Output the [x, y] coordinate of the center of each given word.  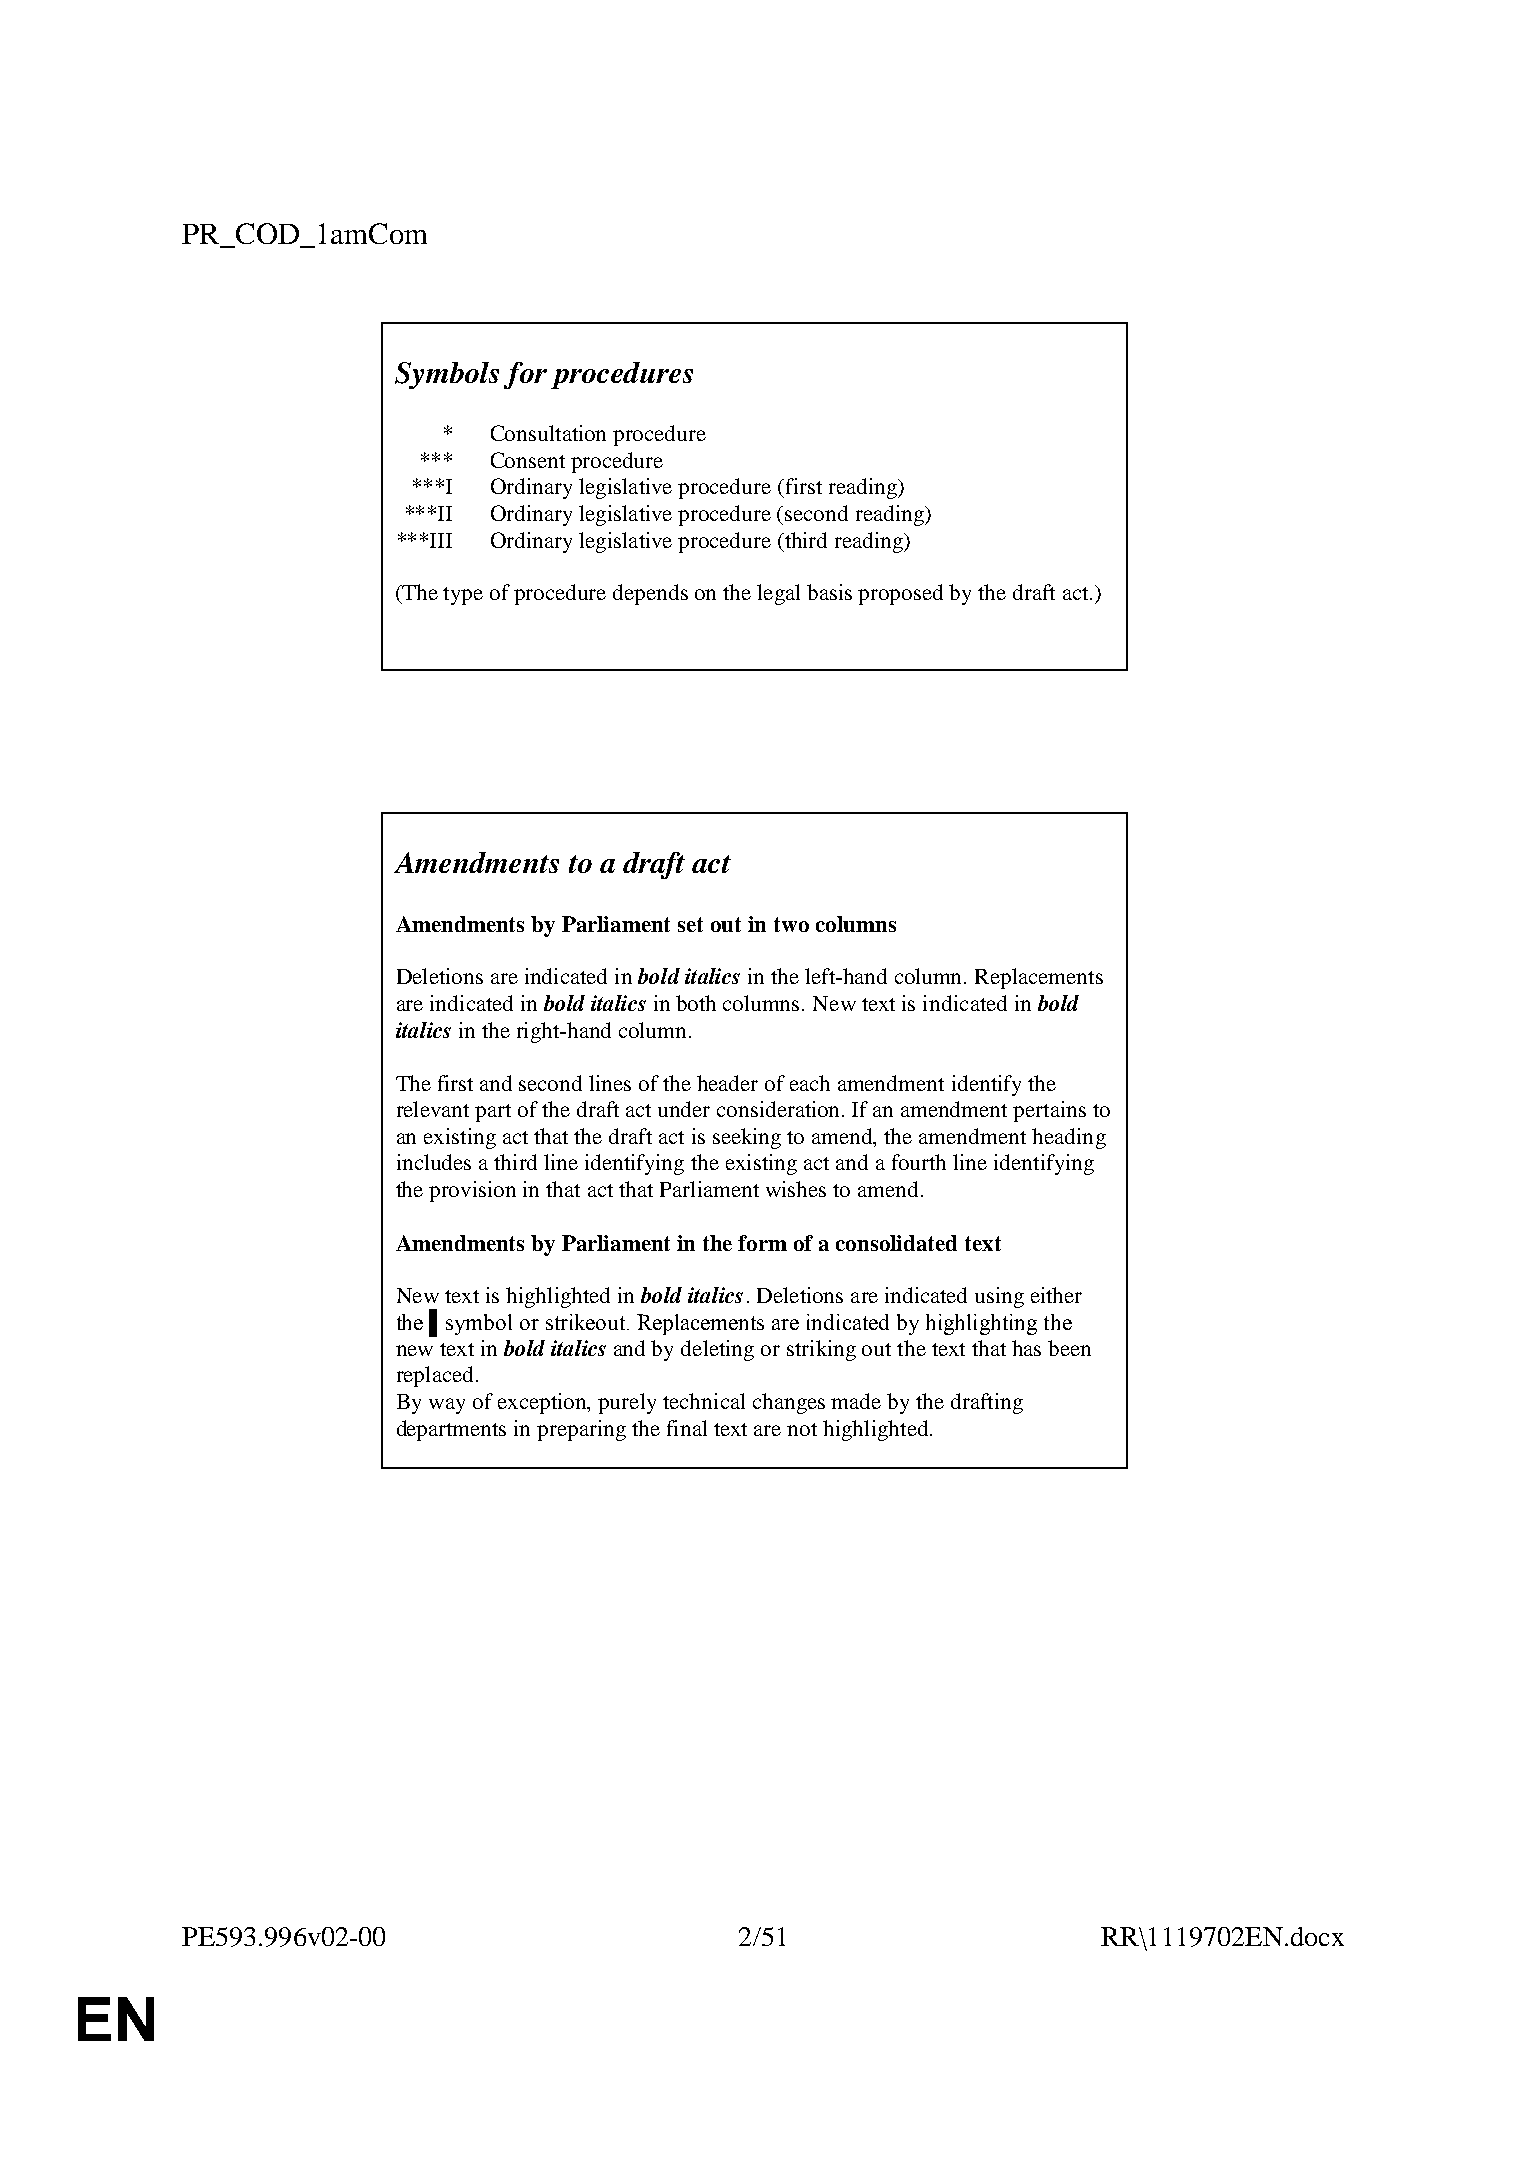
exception [543, 1403]
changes [789, 1403]
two [791, 924]
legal [778, 594]
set [690, 924]
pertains [1049, 1111]
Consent [528, 460]
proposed [900, 594]
